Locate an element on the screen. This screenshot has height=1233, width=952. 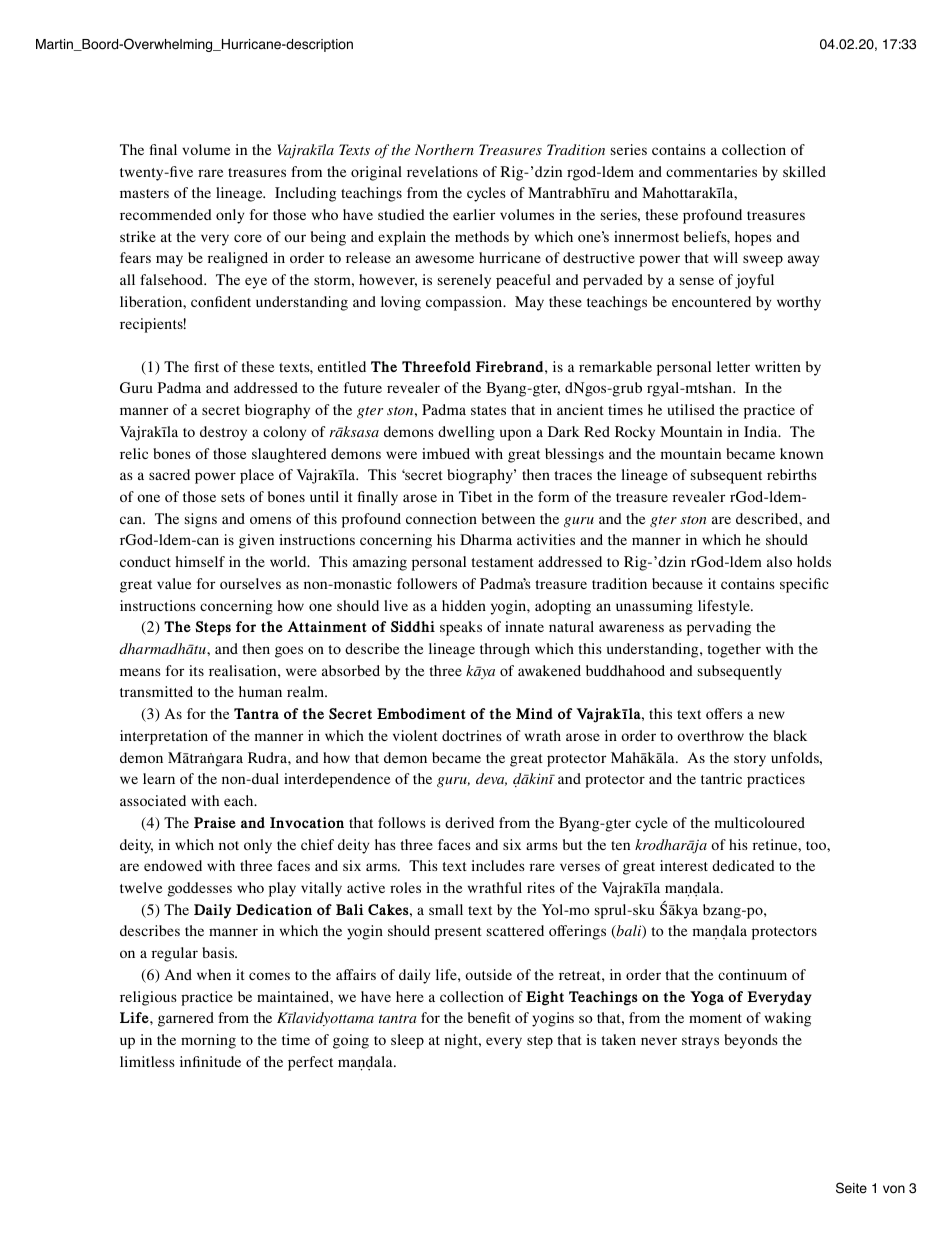
sleep is located at coordinates (407, 1041).
